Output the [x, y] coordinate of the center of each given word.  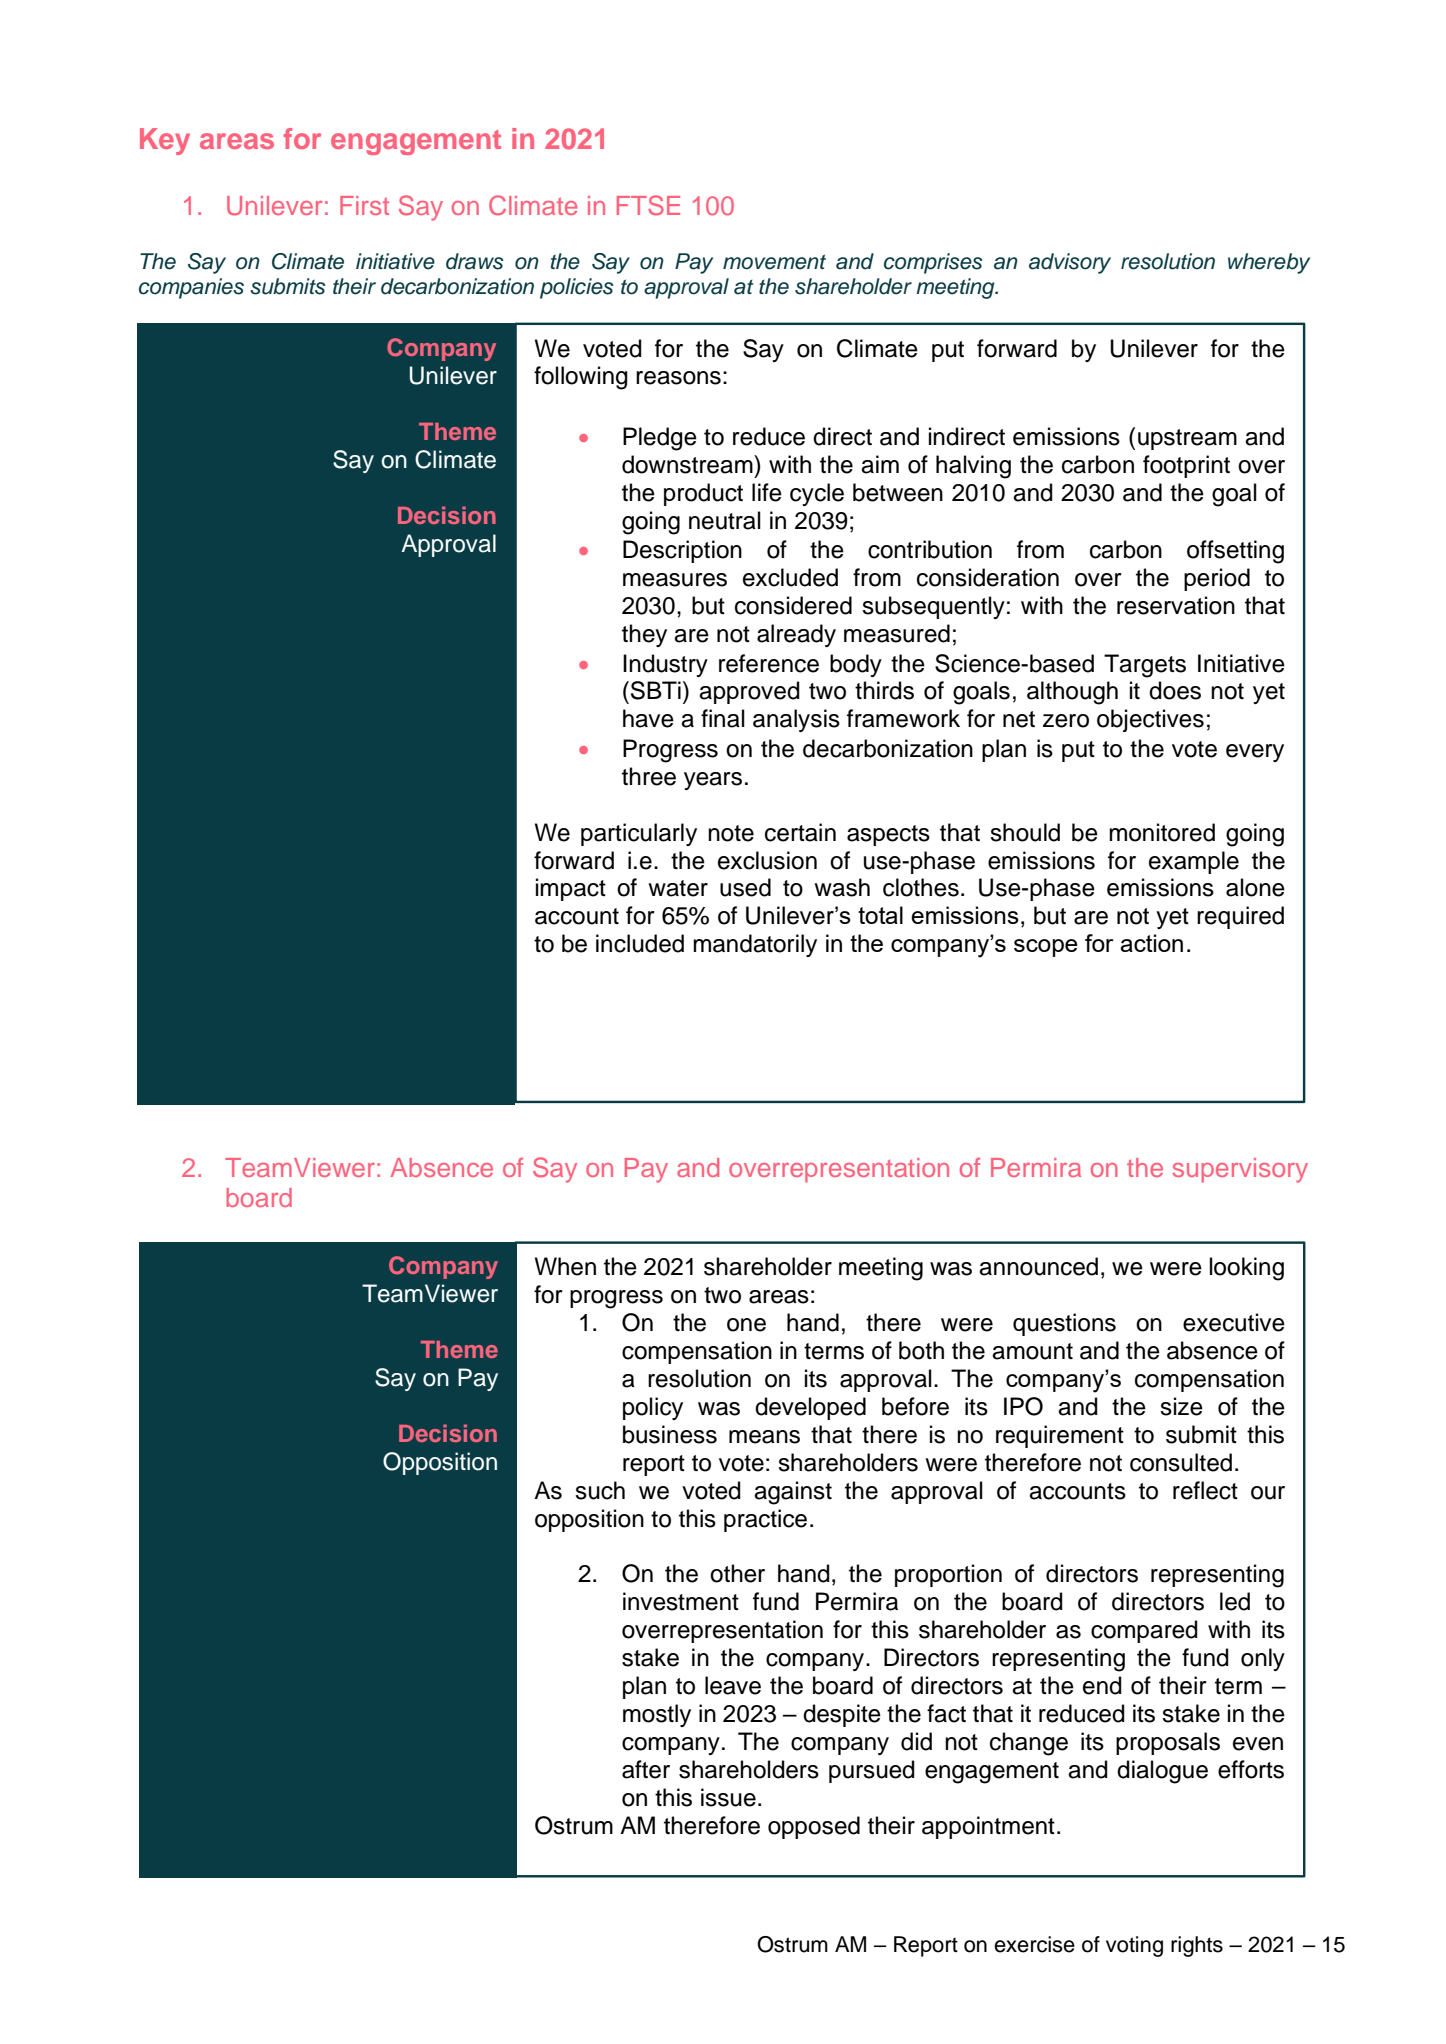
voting [1134, 1946]
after [646, 1769]
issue [728, 1797]
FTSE [648, 205]
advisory [1070, 263]
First [364, 205]
